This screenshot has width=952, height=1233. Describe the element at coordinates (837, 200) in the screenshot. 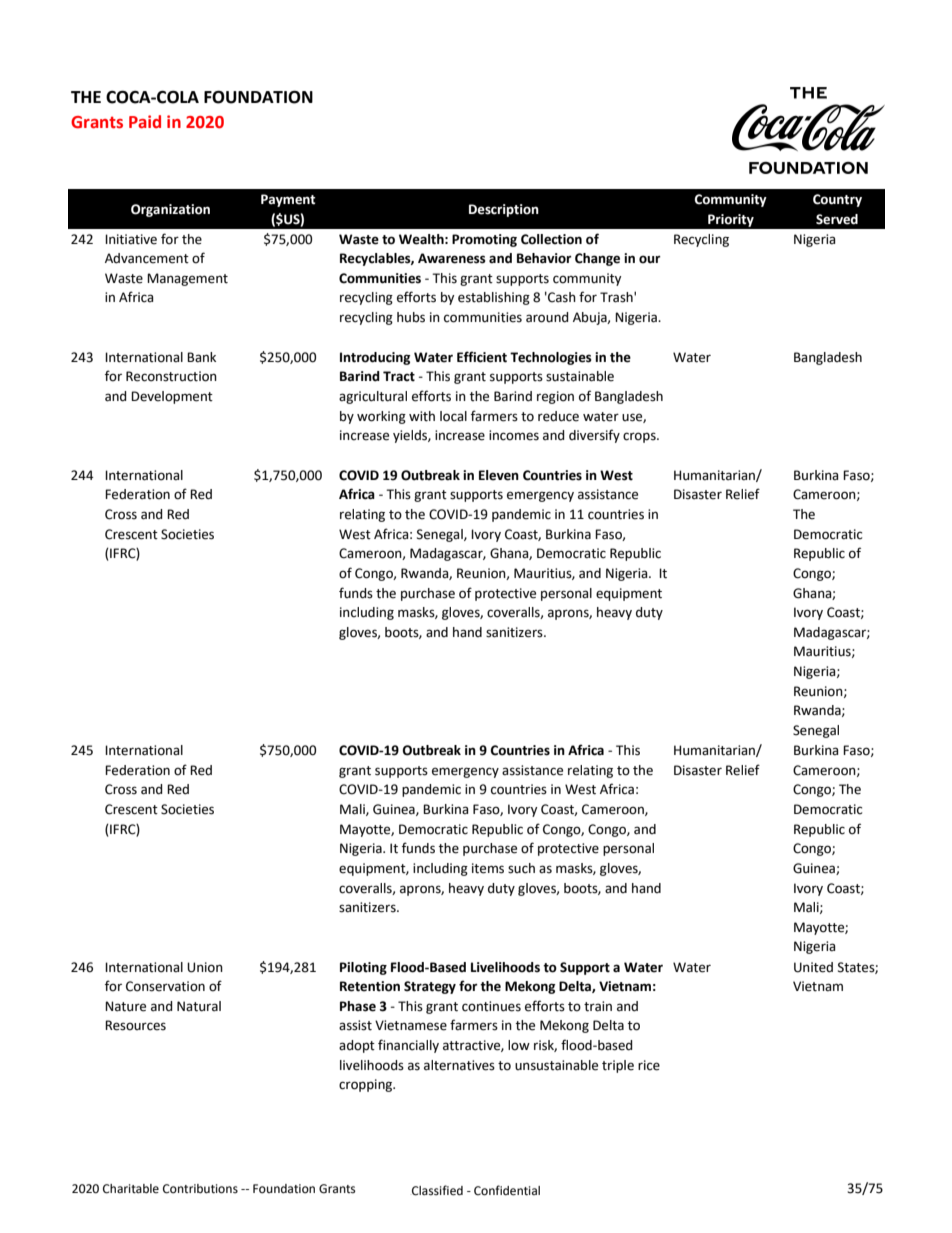

I see `Country` at that location.
